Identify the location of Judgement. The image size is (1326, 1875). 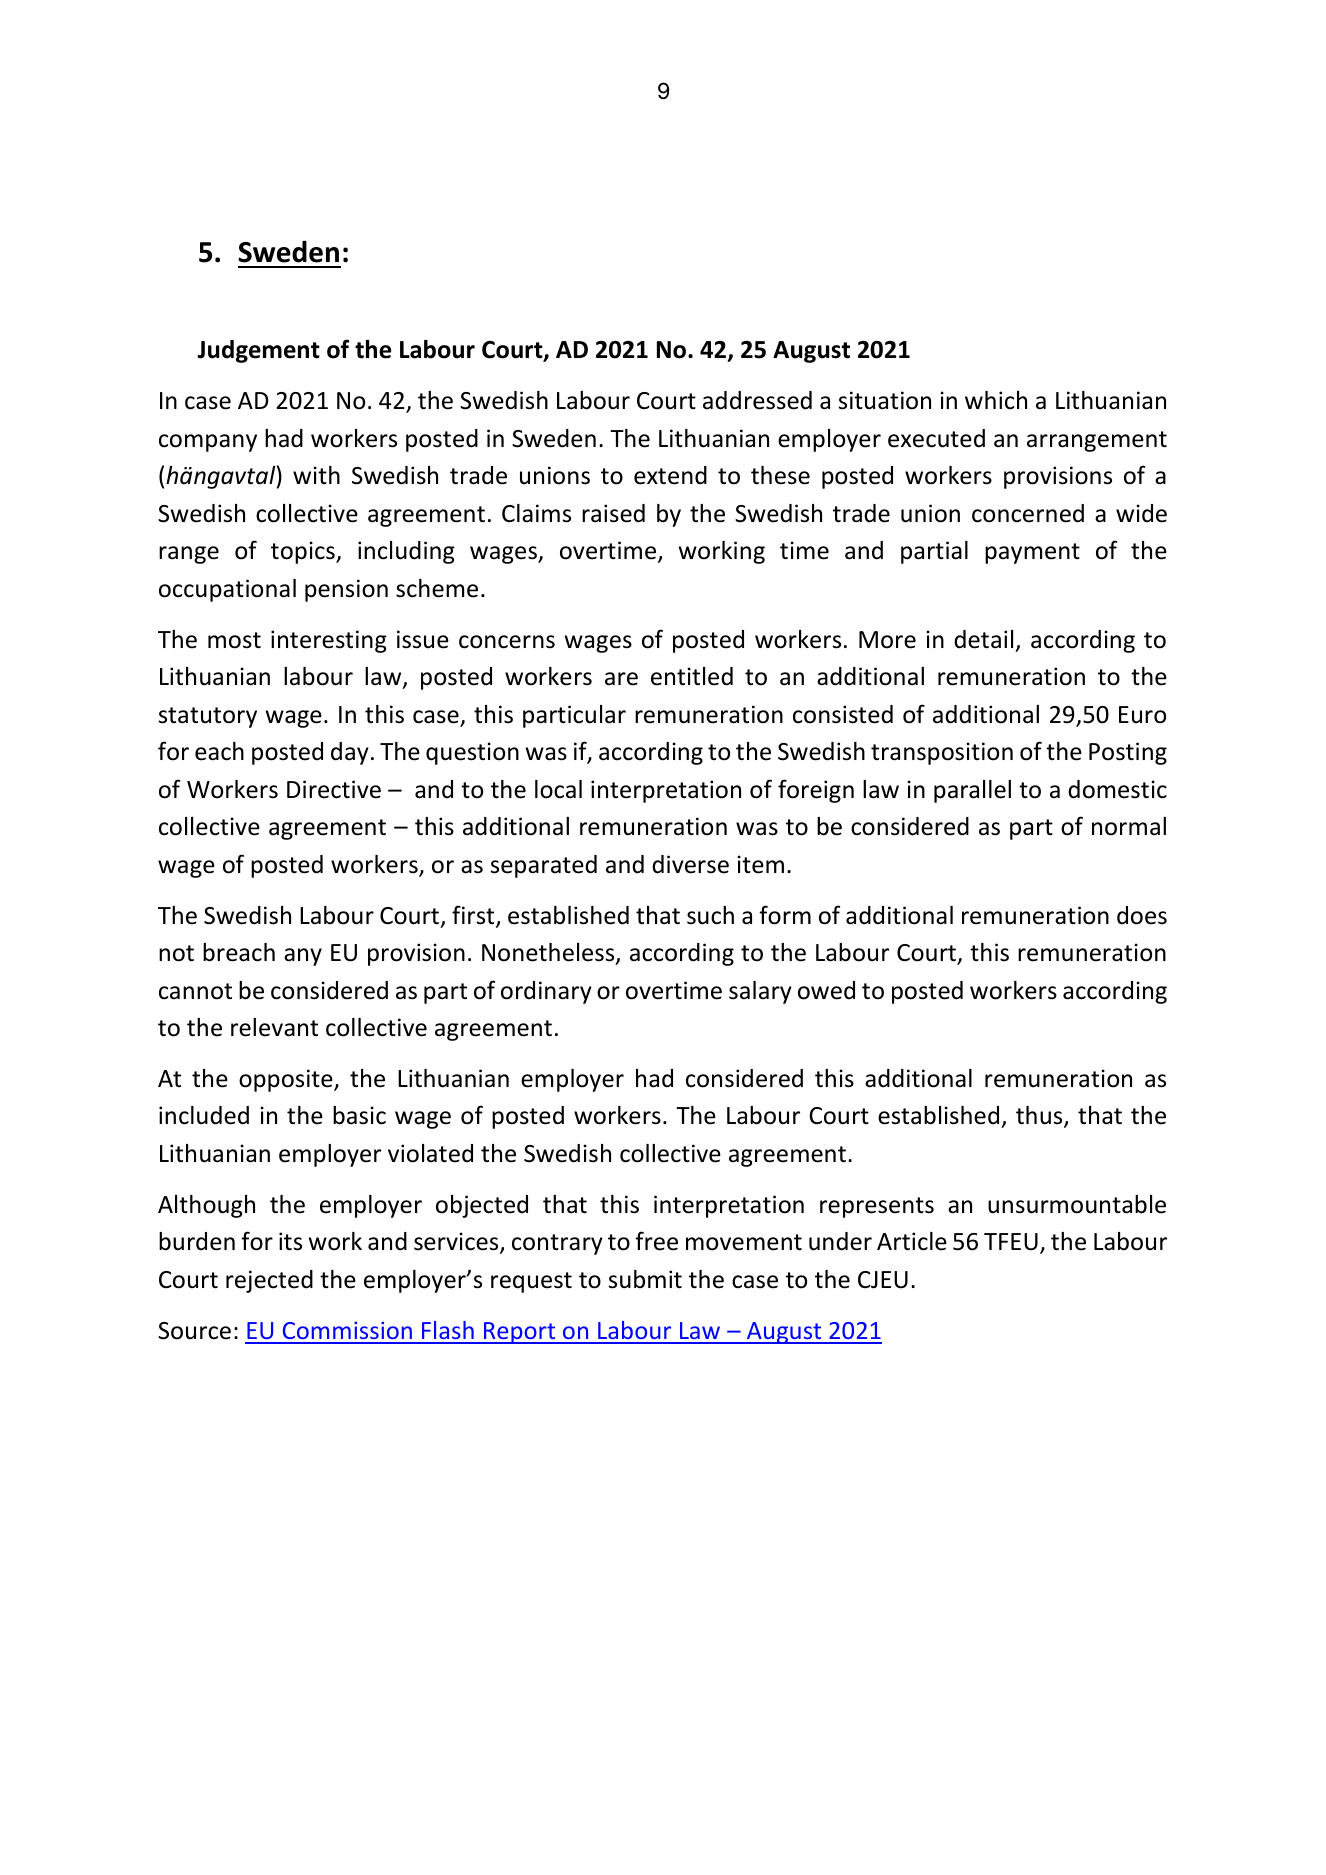
(258, 351).
